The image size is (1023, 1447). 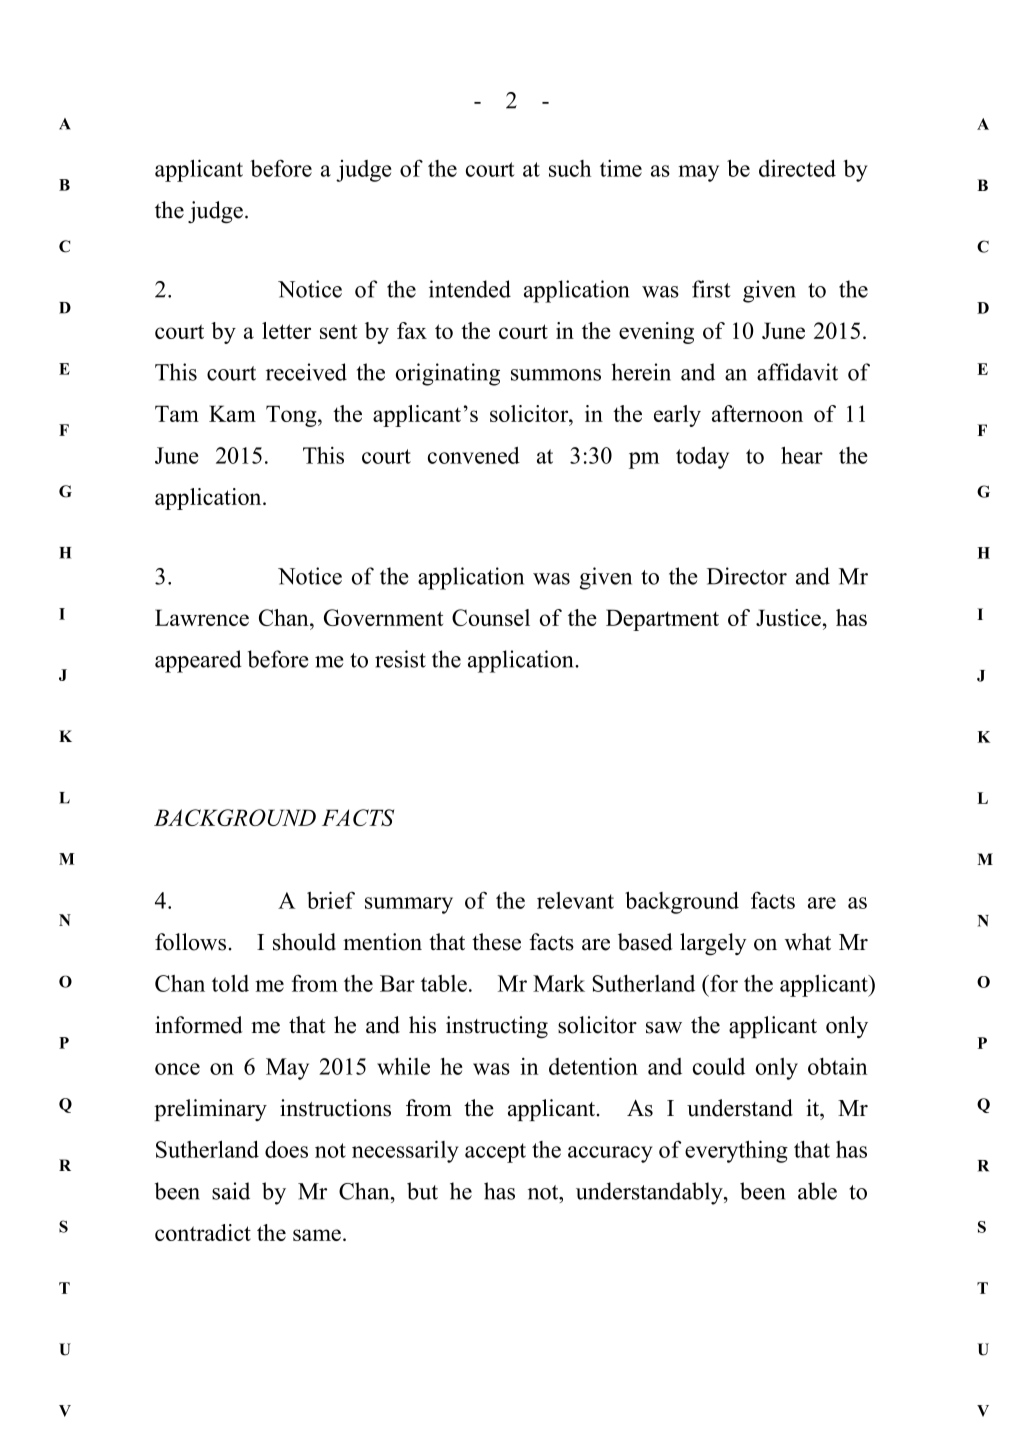 What do you see at coordinates (736, 1151) in the page?
I see `everything` at bounding box center [736, 1151].
